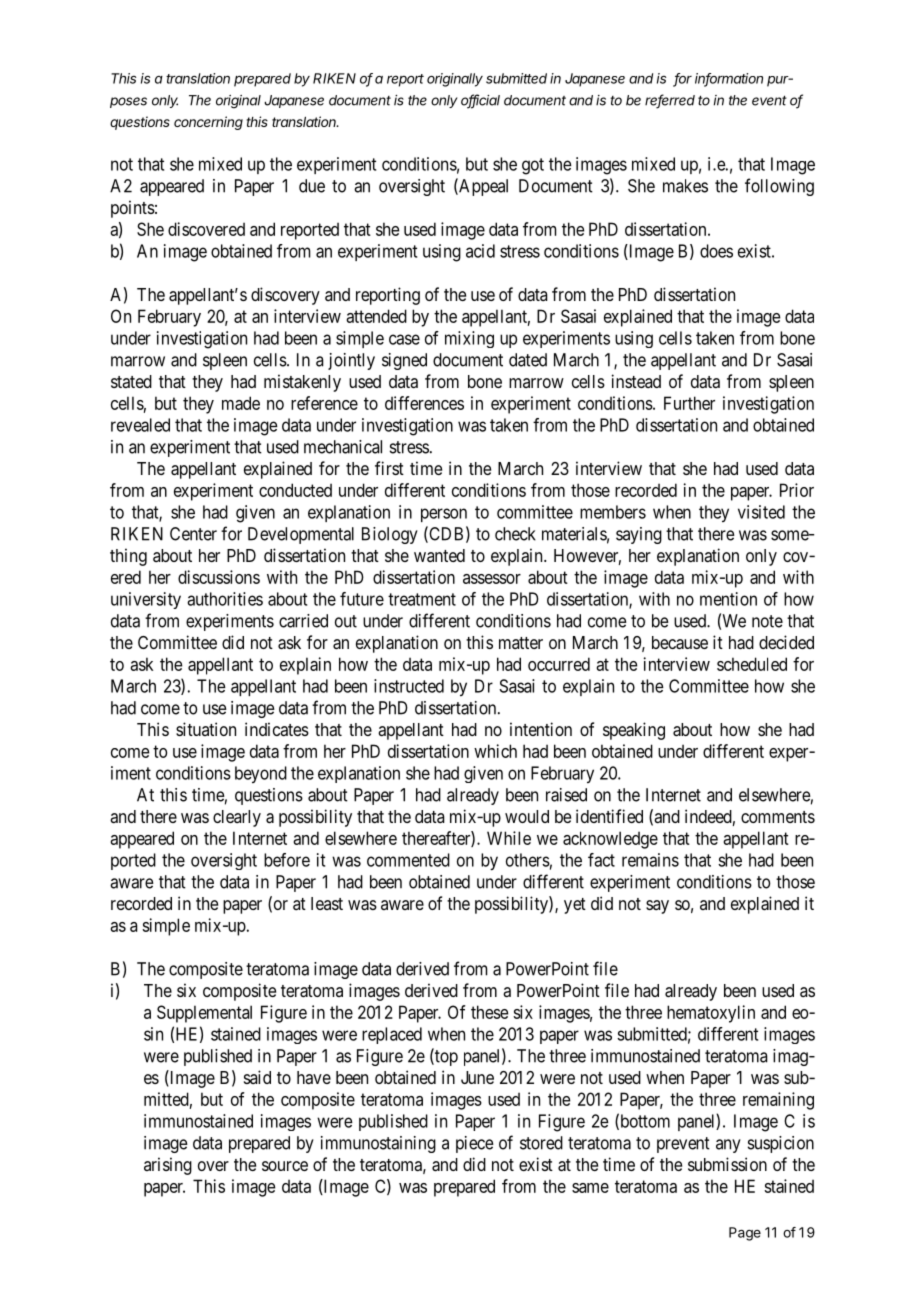 The height and width of the document is (1308, 924). Describe the element at coordinates (521, 643) in the document. I see `matter` at that location.
